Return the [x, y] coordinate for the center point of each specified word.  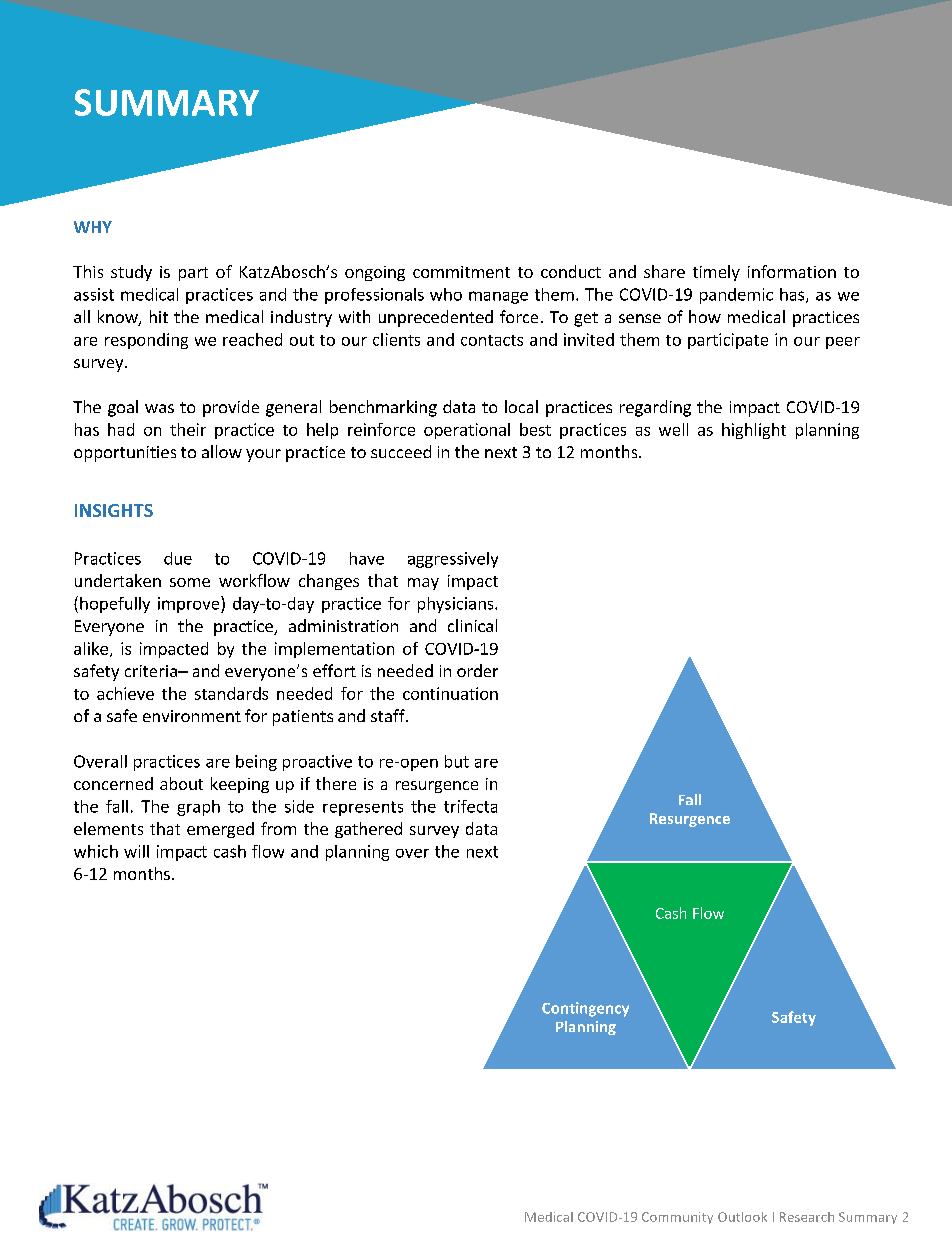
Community [677, 1218]
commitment [461, 272]
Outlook [742, 1217]
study [131, 273]
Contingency [585, 1009]
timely [716, 273]
